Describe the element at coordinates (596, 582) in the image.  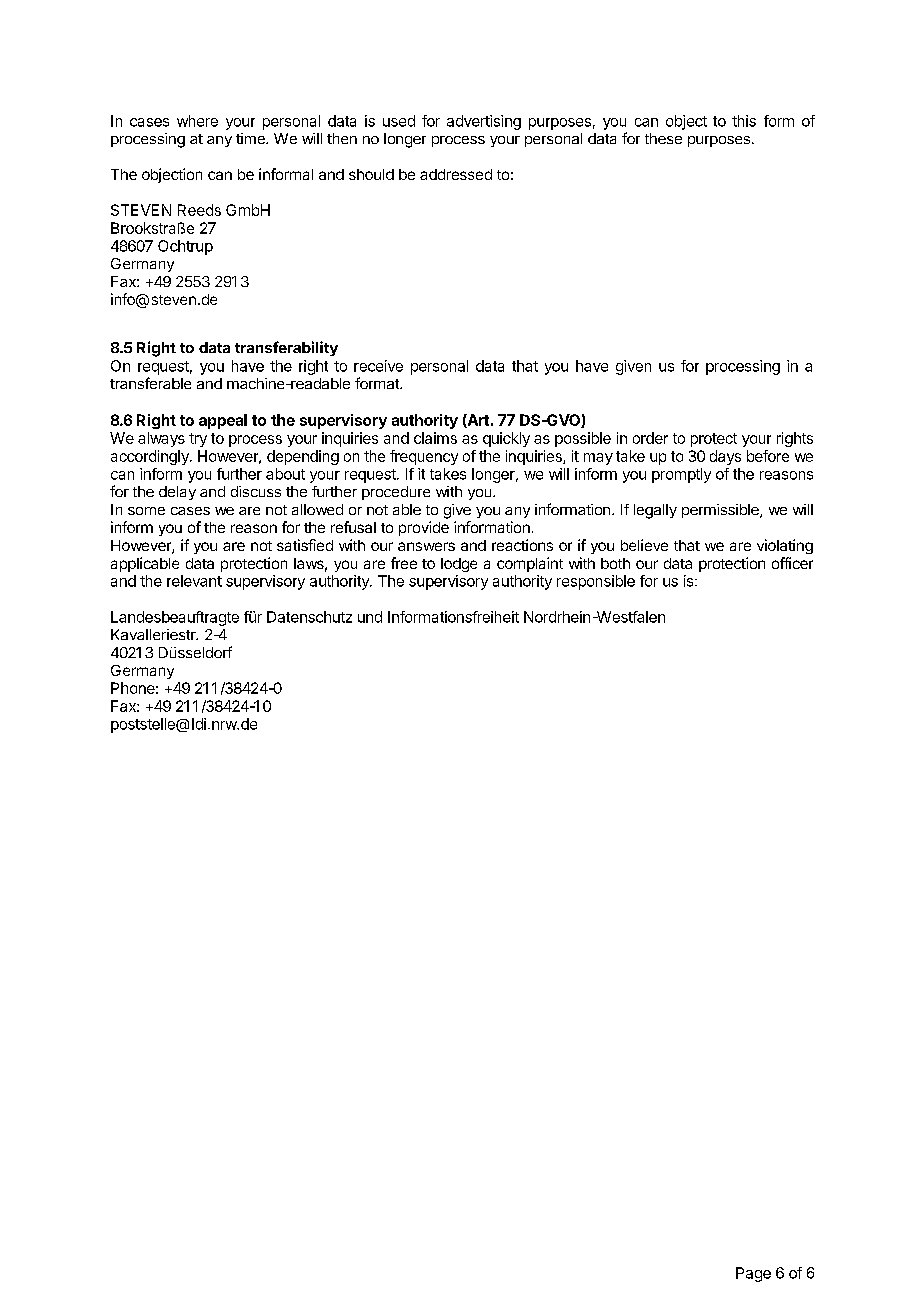
I see `responsible` at that location.
